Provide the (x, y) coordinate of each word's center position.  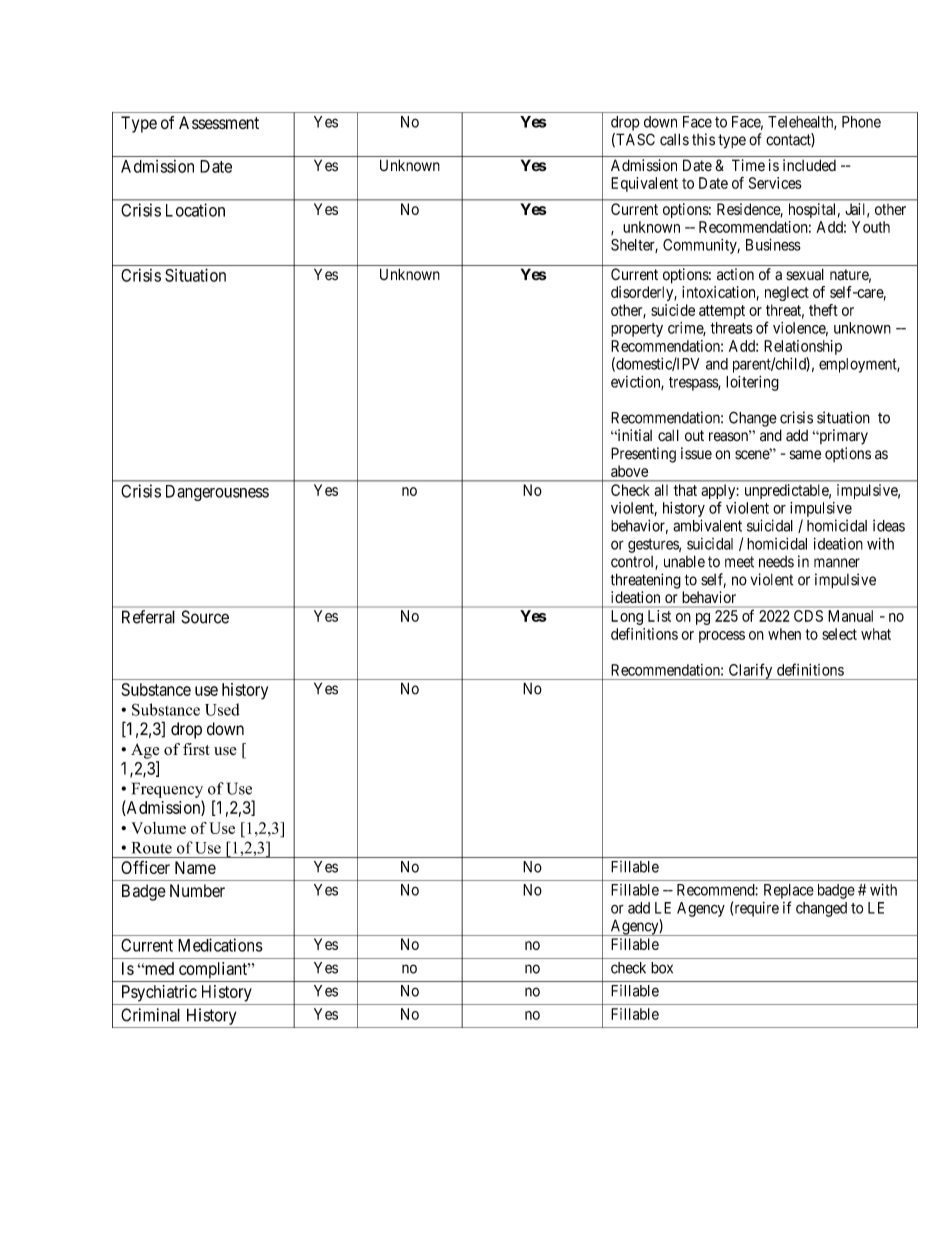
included (809, 165)
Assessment (219, 122)
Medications (220, 945)
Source (205, 617)
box (662, 968)
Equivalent (644, 184)
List (659, 616)
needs (776, 562)
